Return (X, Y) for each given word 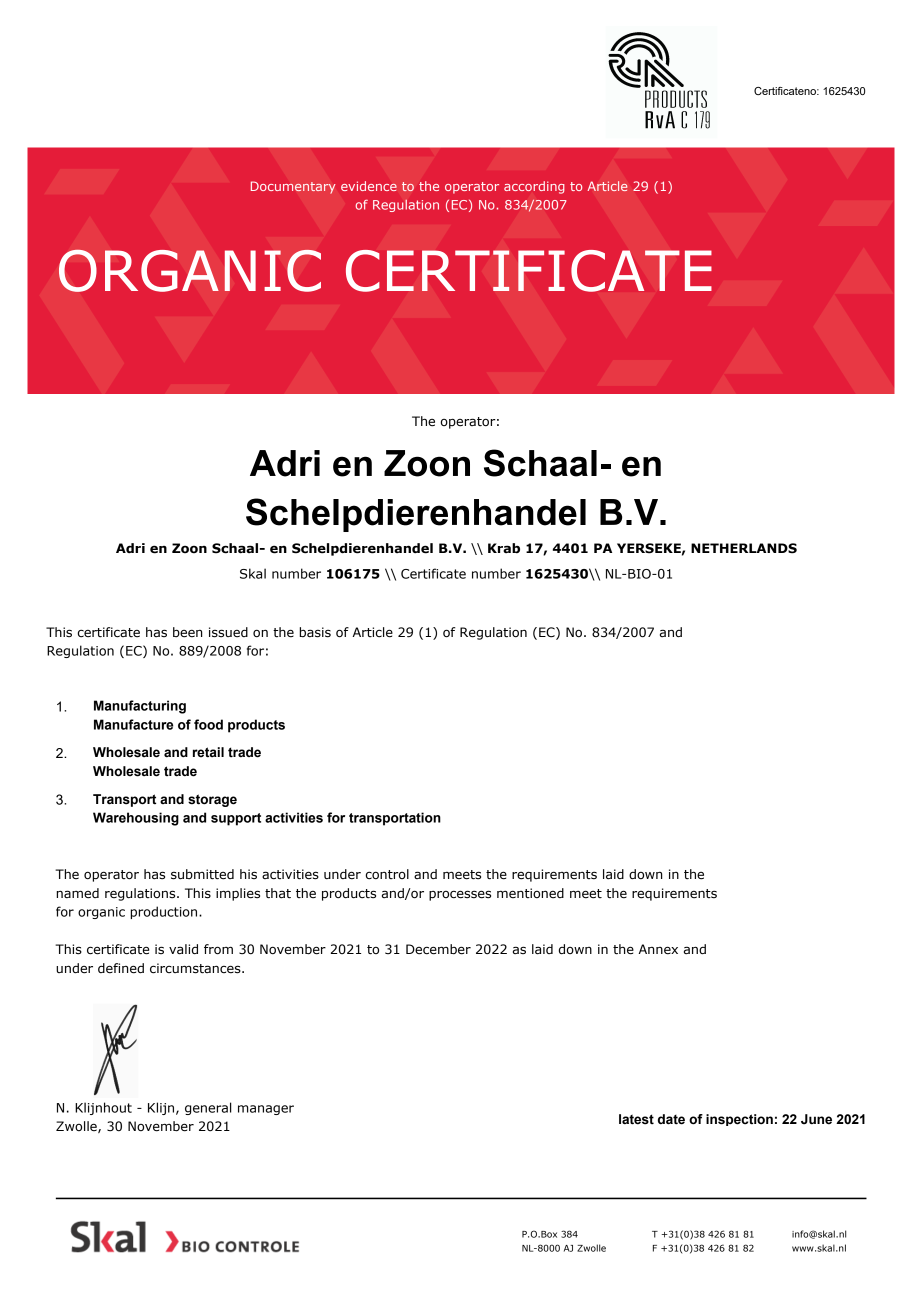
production (165, 912)
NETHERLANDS (744, 548)
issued (228, 632)
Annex (658, 949)
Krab (504, 548)
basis (315, 632)
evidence (369, 186)
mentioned (530, 893)
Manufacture (133, 724)
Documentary (293, 187)
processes (460, 895)
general (208, 1108)
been (187, 632)
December (438, 949)
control (387, 874)
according (534, 187)
